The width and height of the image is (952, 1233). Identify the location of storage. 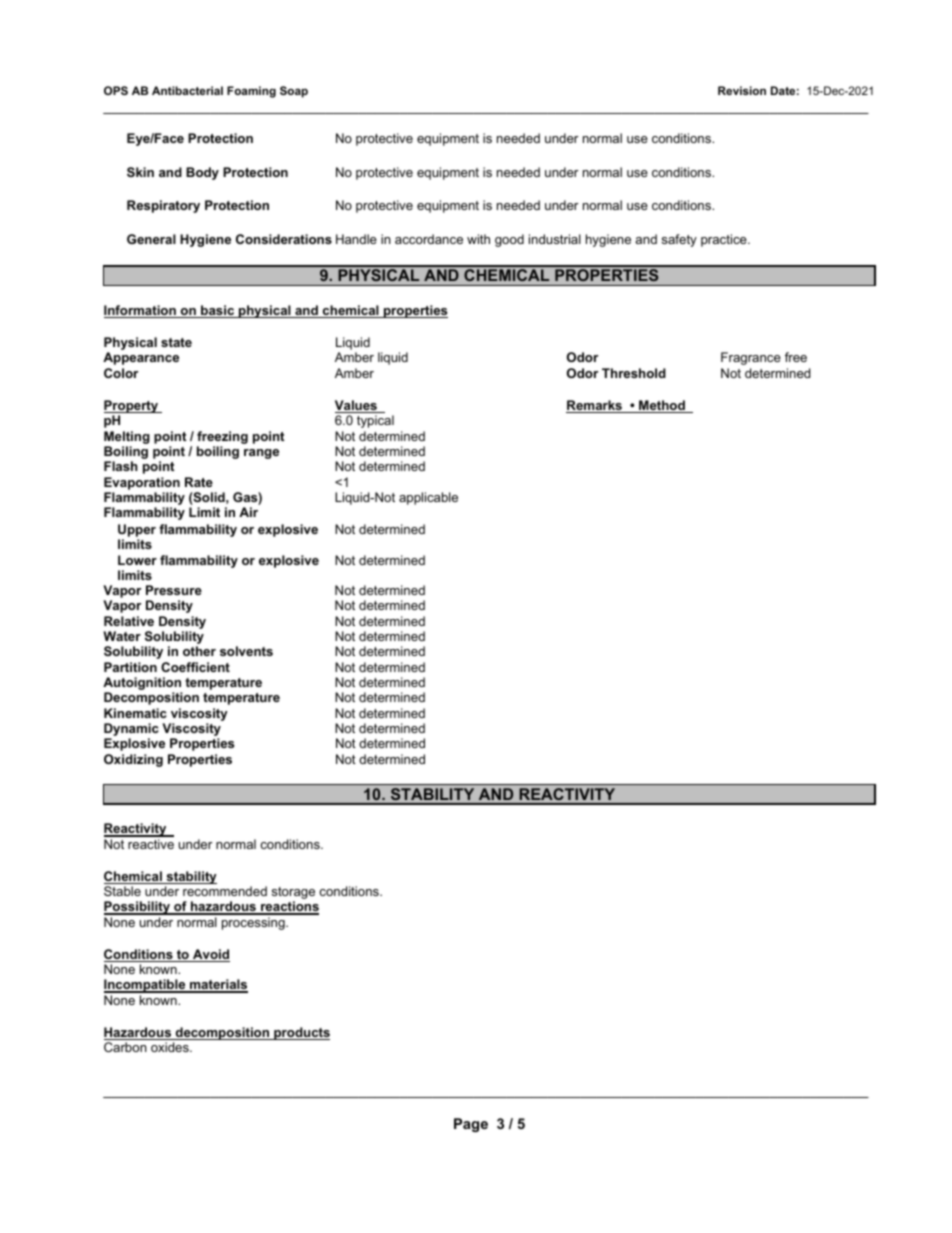
(293, 894).
